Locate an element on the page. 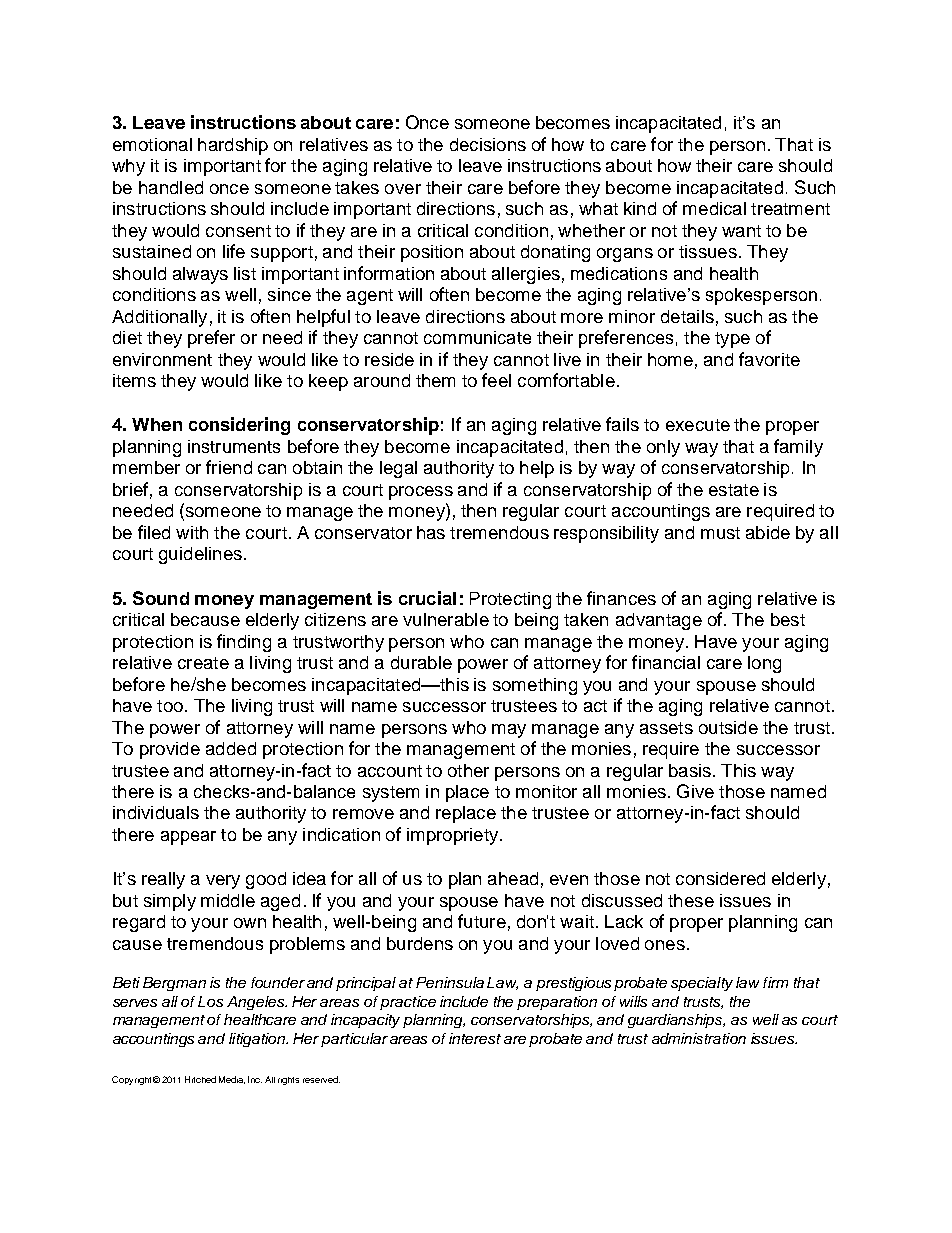 The height and width of the image is (1233, 952). execute is located at coordinates (698, 425).
